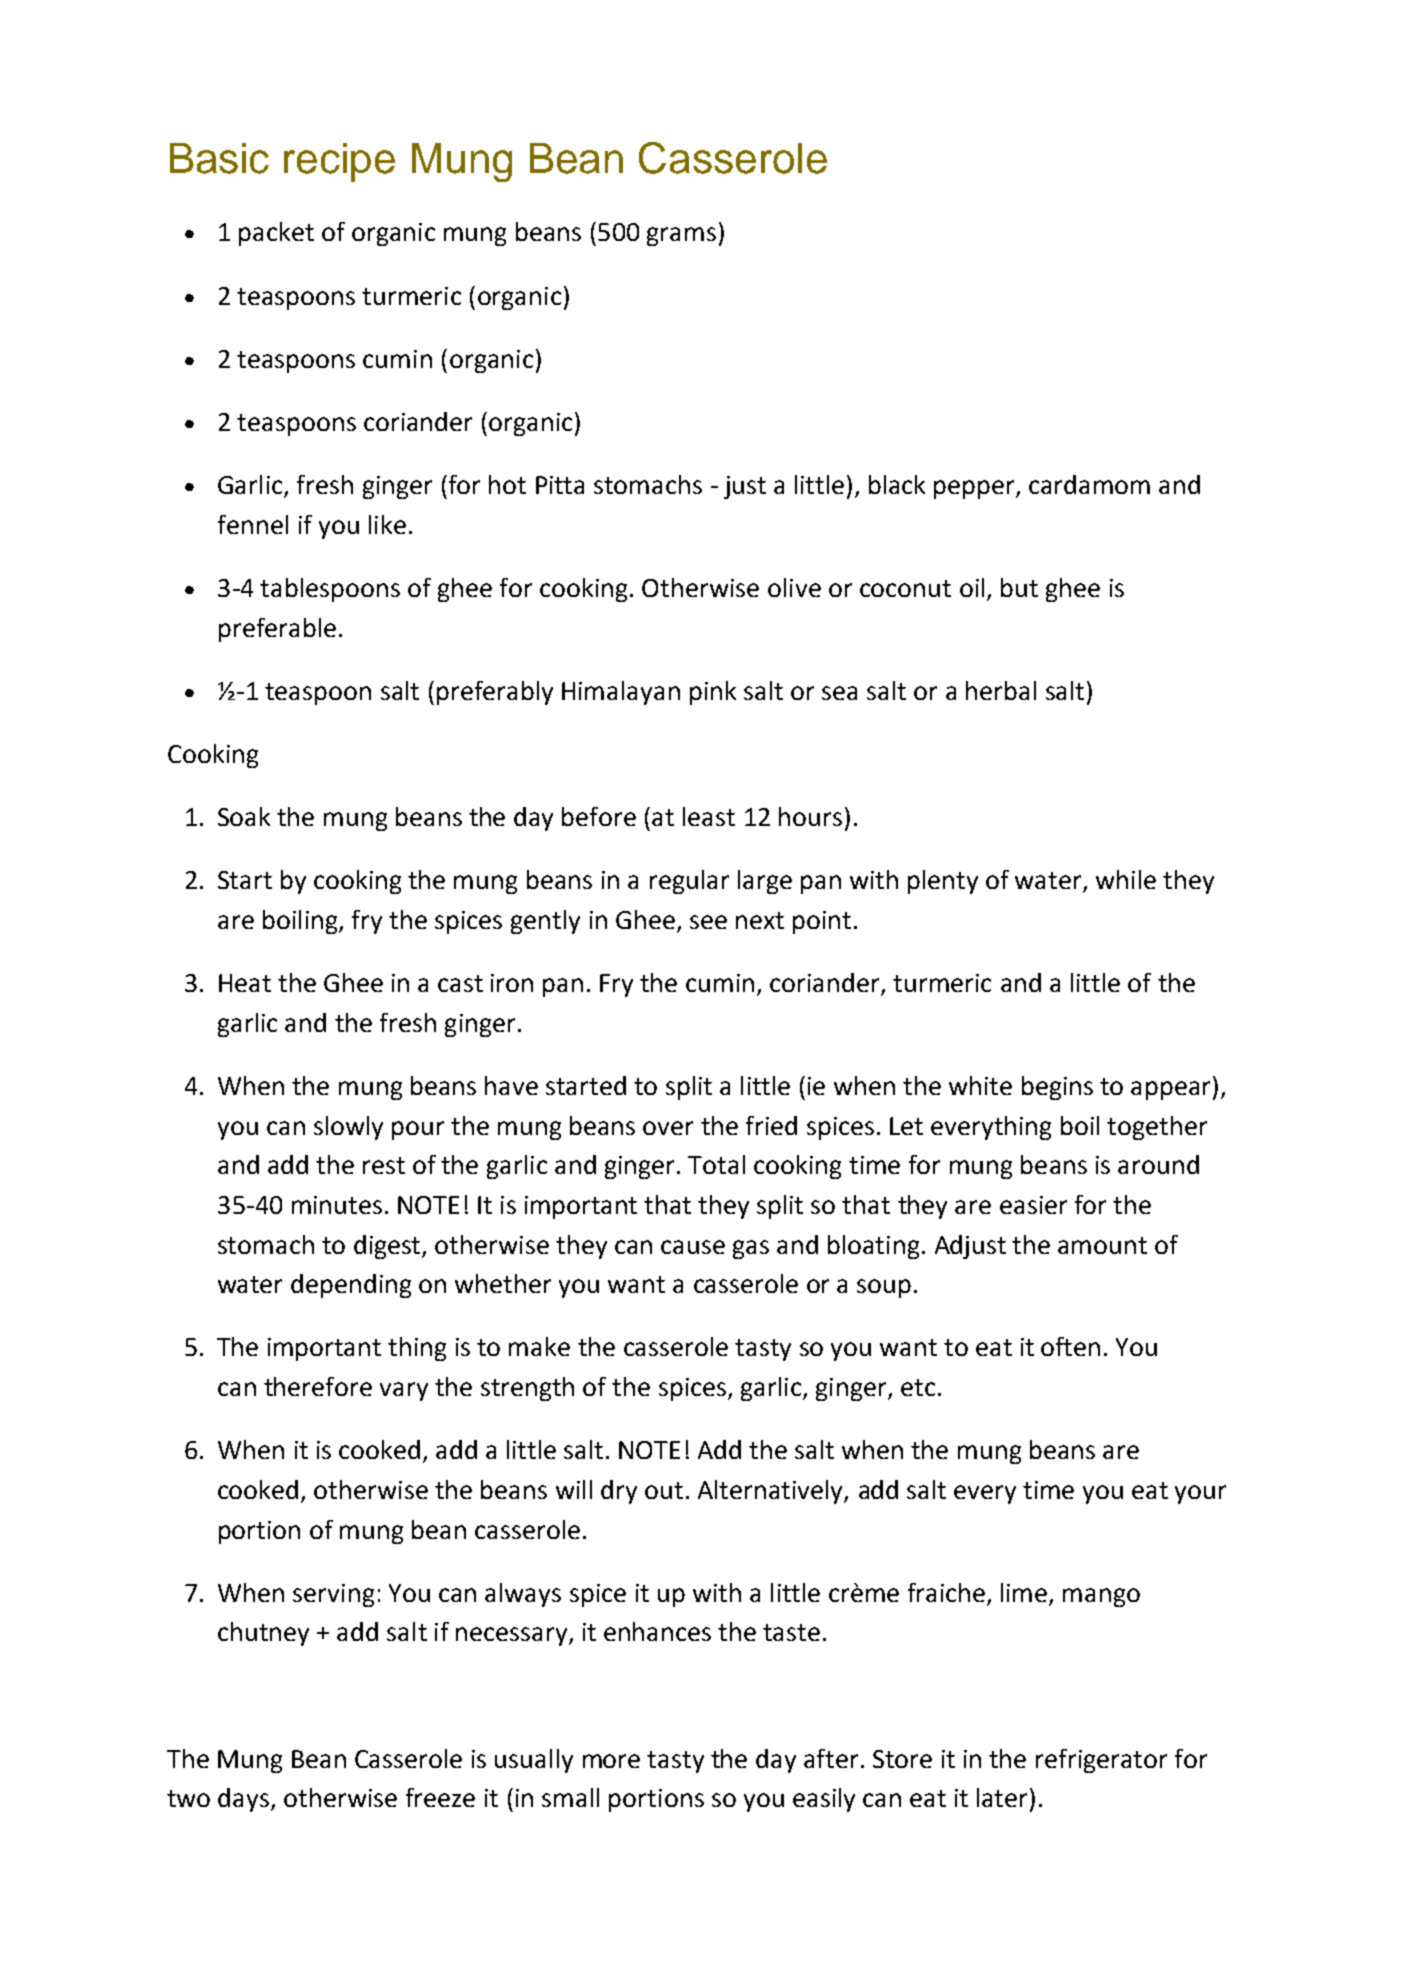  What do you see at coordinates (330, 590) in the screenshot?
I see `tablespoons` at bounding box center [330, 590].
